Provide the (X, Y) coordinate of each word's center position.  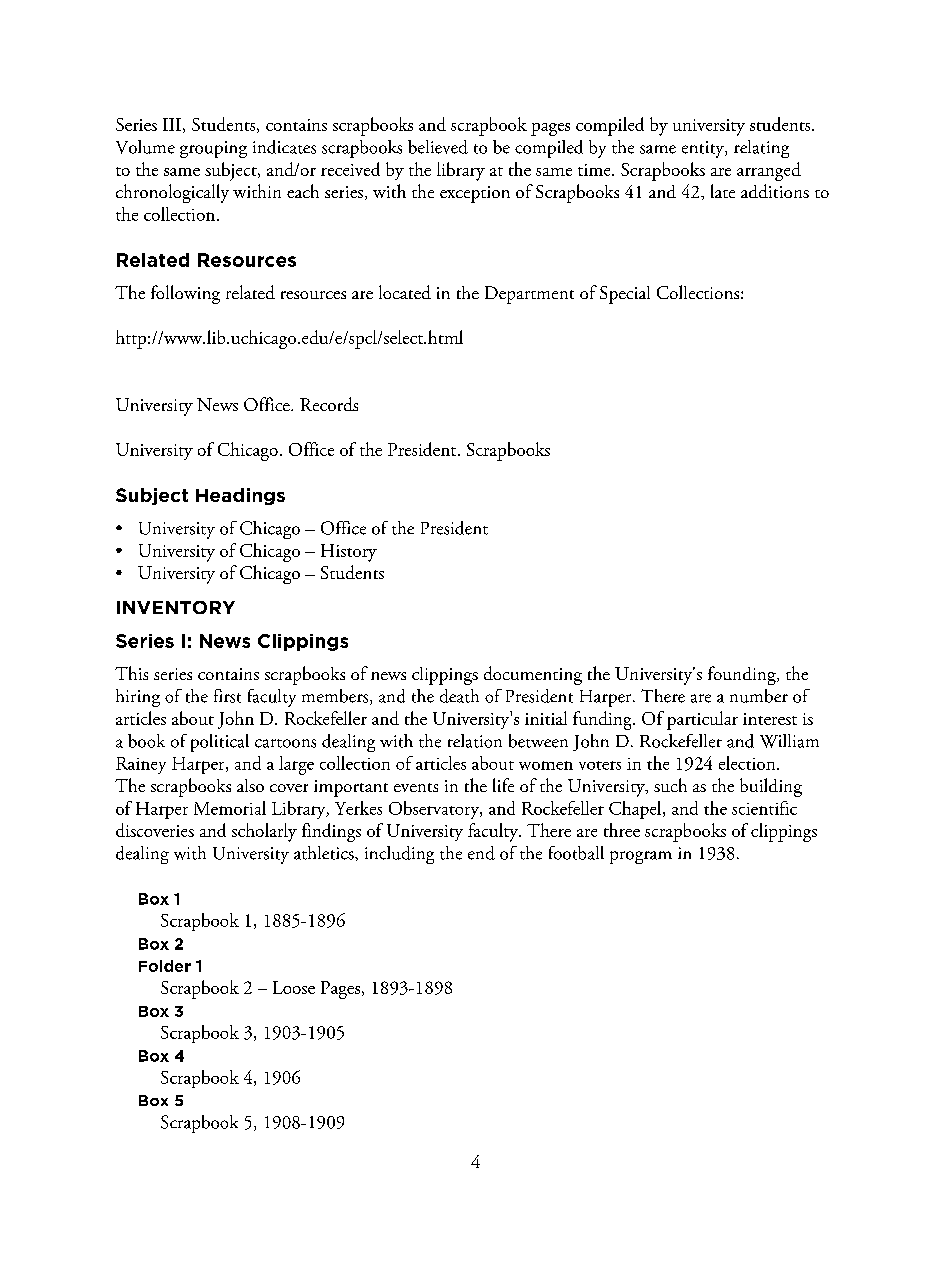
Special (625, 295)
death (459, 696)
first (227, 696)
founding (743, 675)
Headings (240, 496)
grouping (213, 149)
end (481, 853)
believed (438, 147)
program (641, 857)
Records (329, 404)
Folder (165, 966)
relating (761, 149)
